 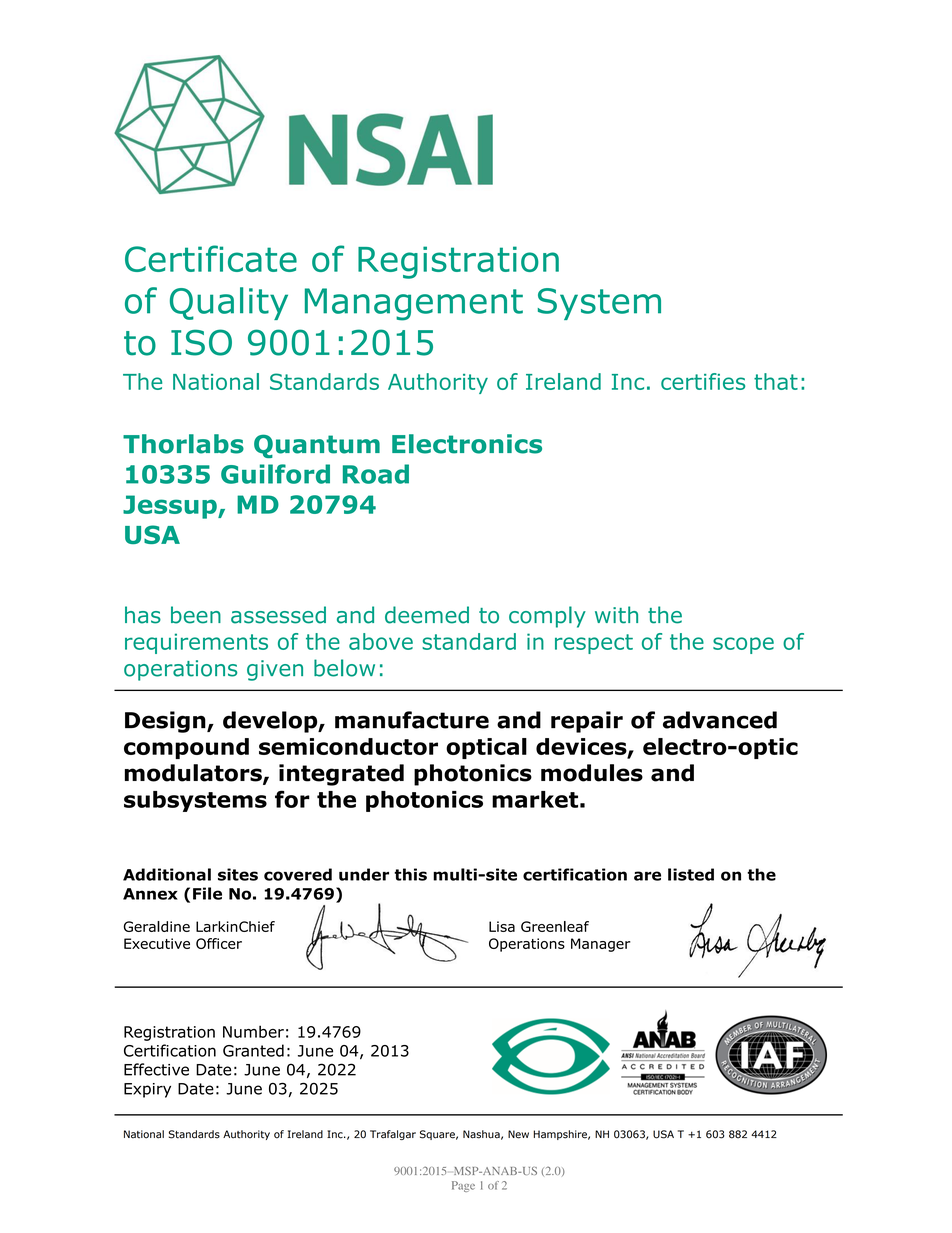 I want to click on Page, so click(x=463, y=1186).
